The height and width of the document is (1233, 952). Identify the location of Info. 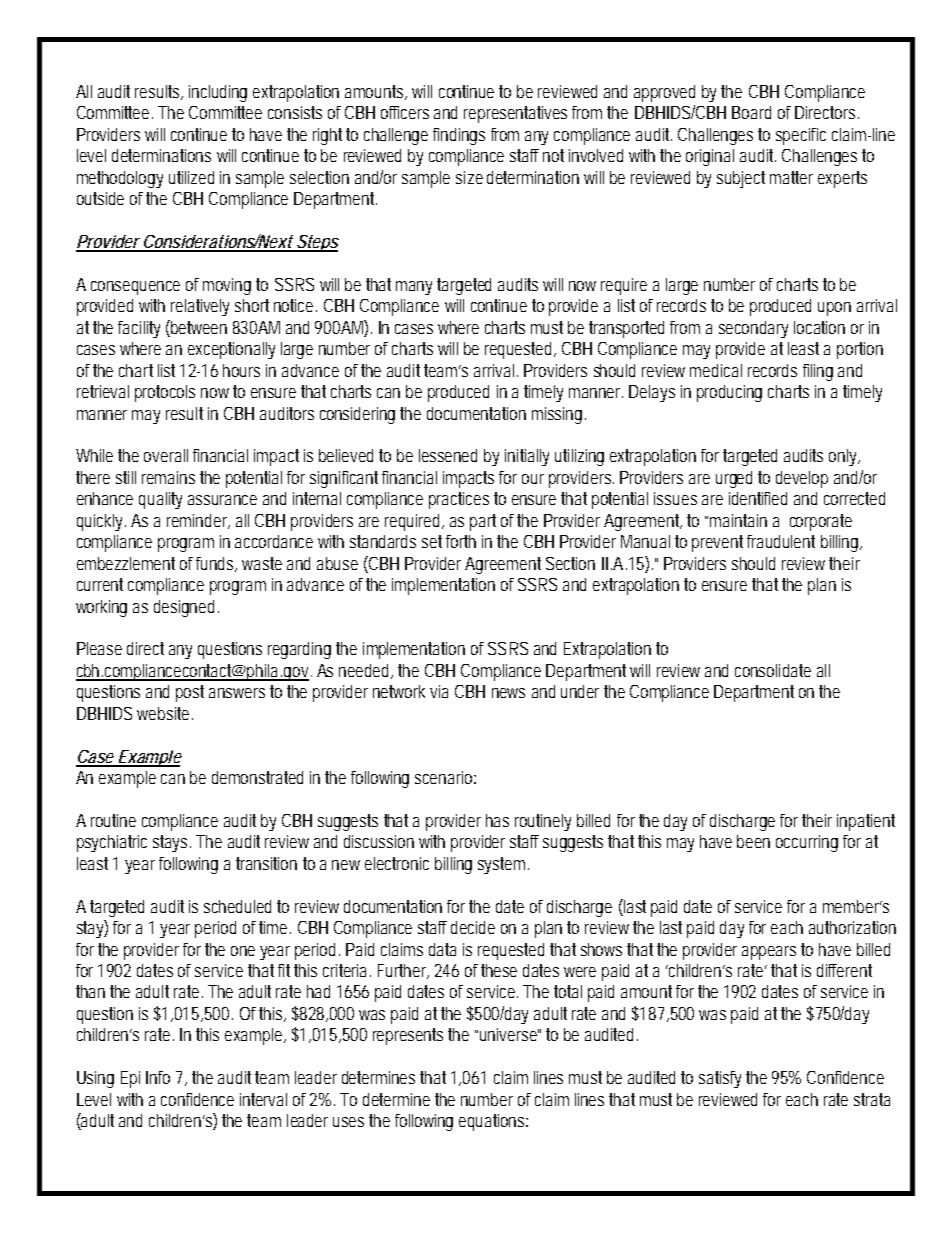
(158, 1077).
